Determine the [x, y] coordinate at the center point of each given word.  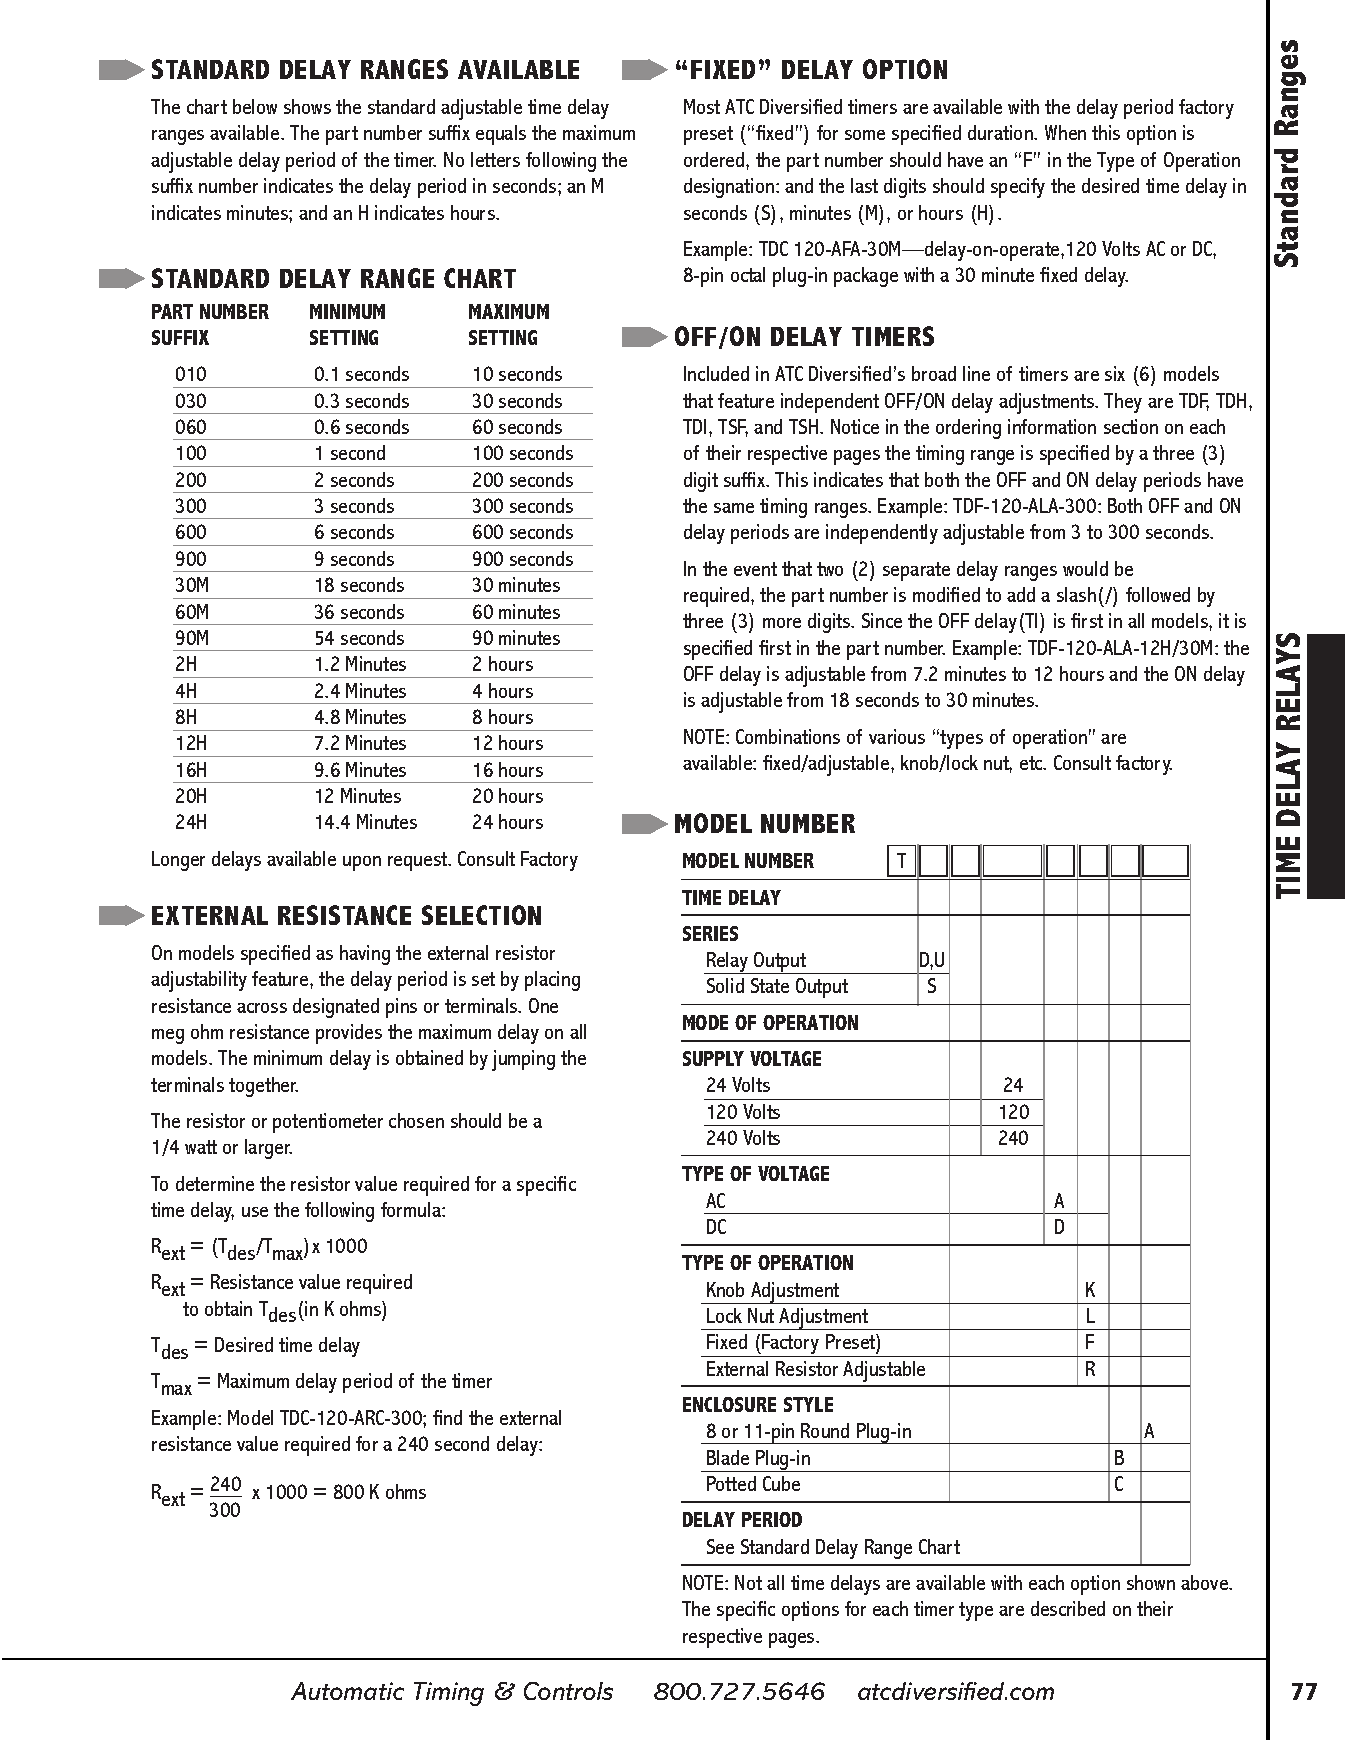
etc [1032, 763]
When [1065, 132]
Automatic [347, 1691]
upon [362, 863]
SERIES [710, 933]
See [720, 1546]
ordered [715, 159]
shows [307, 106]
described [1068, 1608]
